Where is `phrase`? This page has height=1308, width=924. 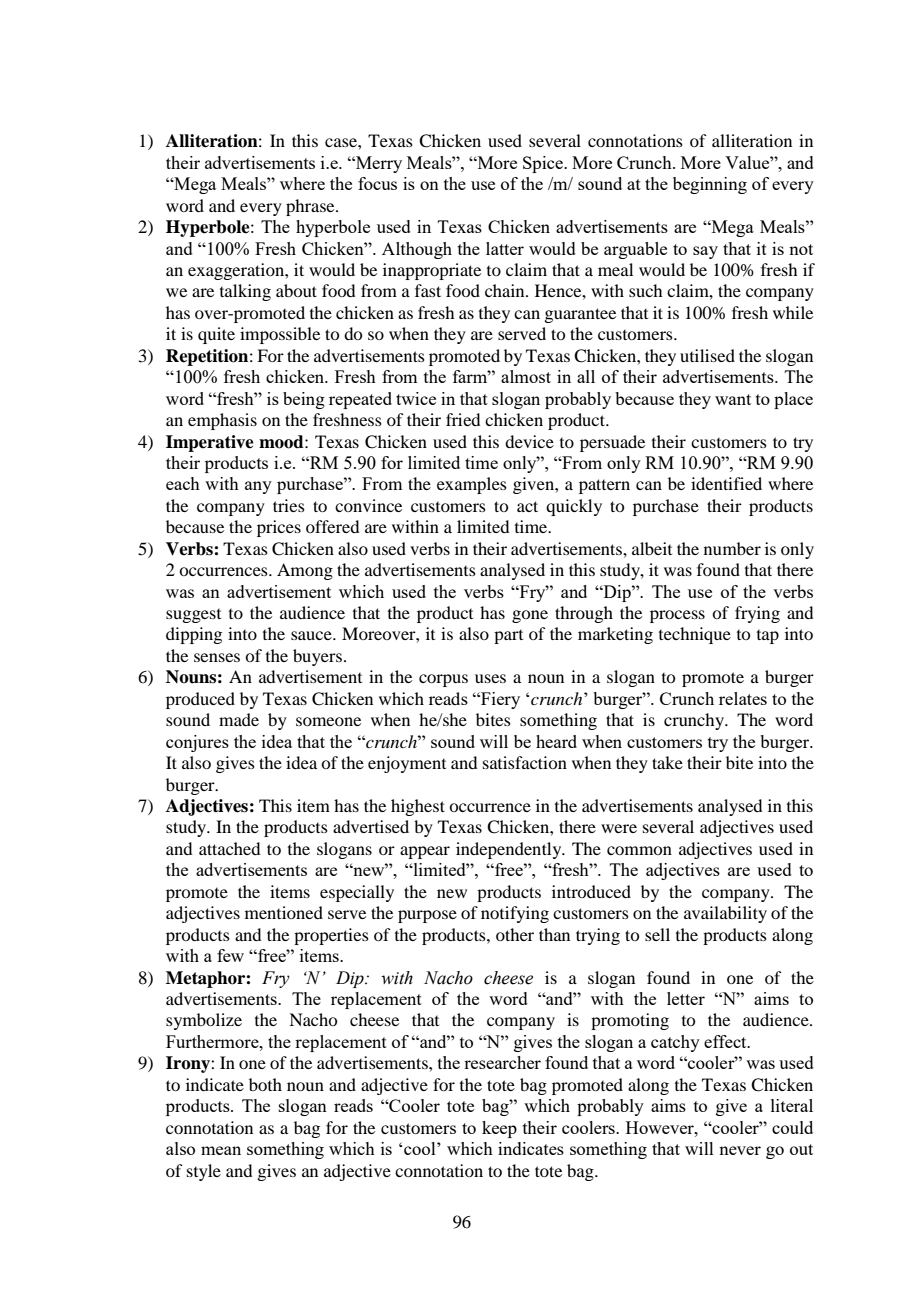 phrase is located at coordinates (311, 207).
